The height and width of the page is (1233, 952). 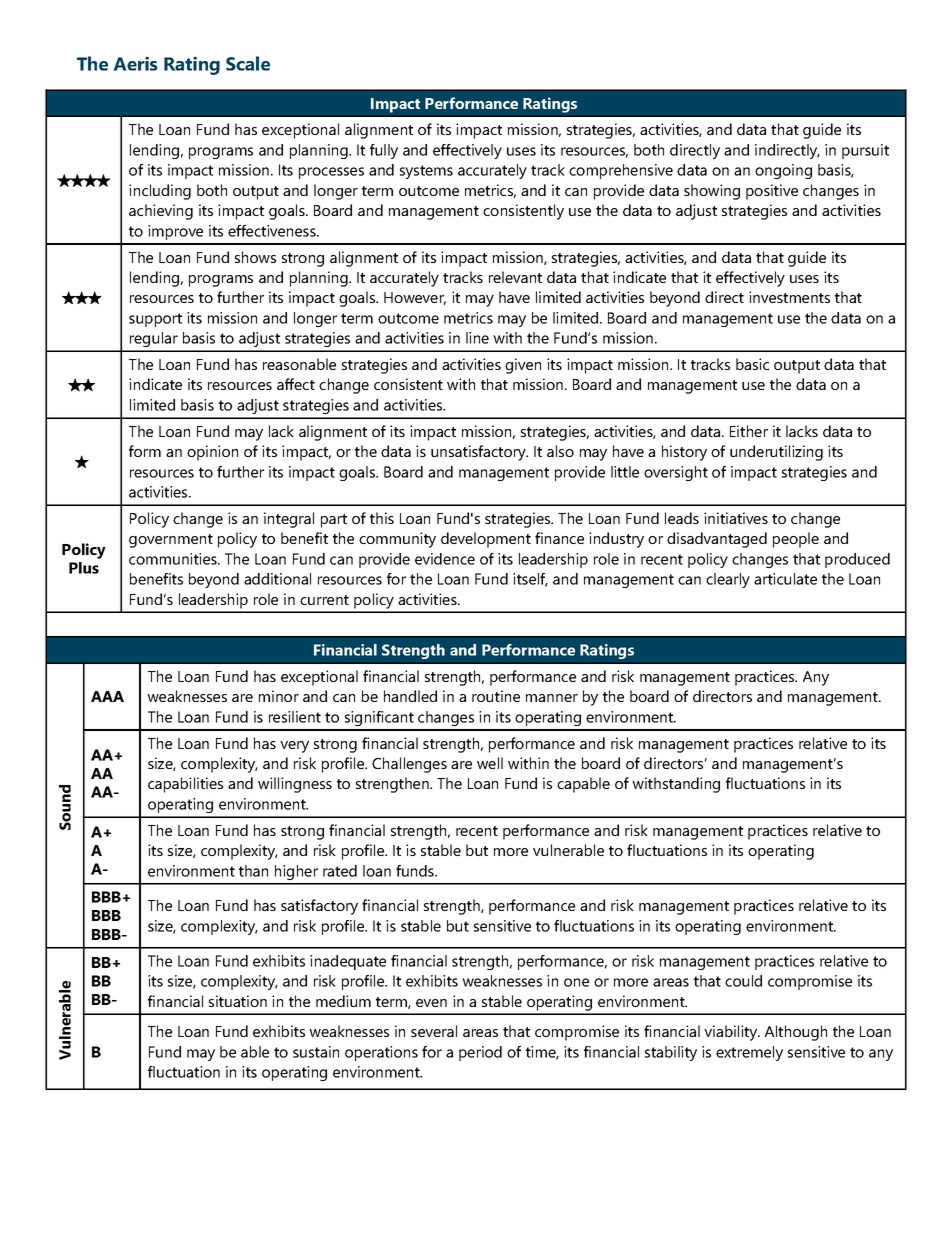 What do you see at coordinates (796, 1033) in the page?
I see `Although` at bounding box center [796, 1033].
